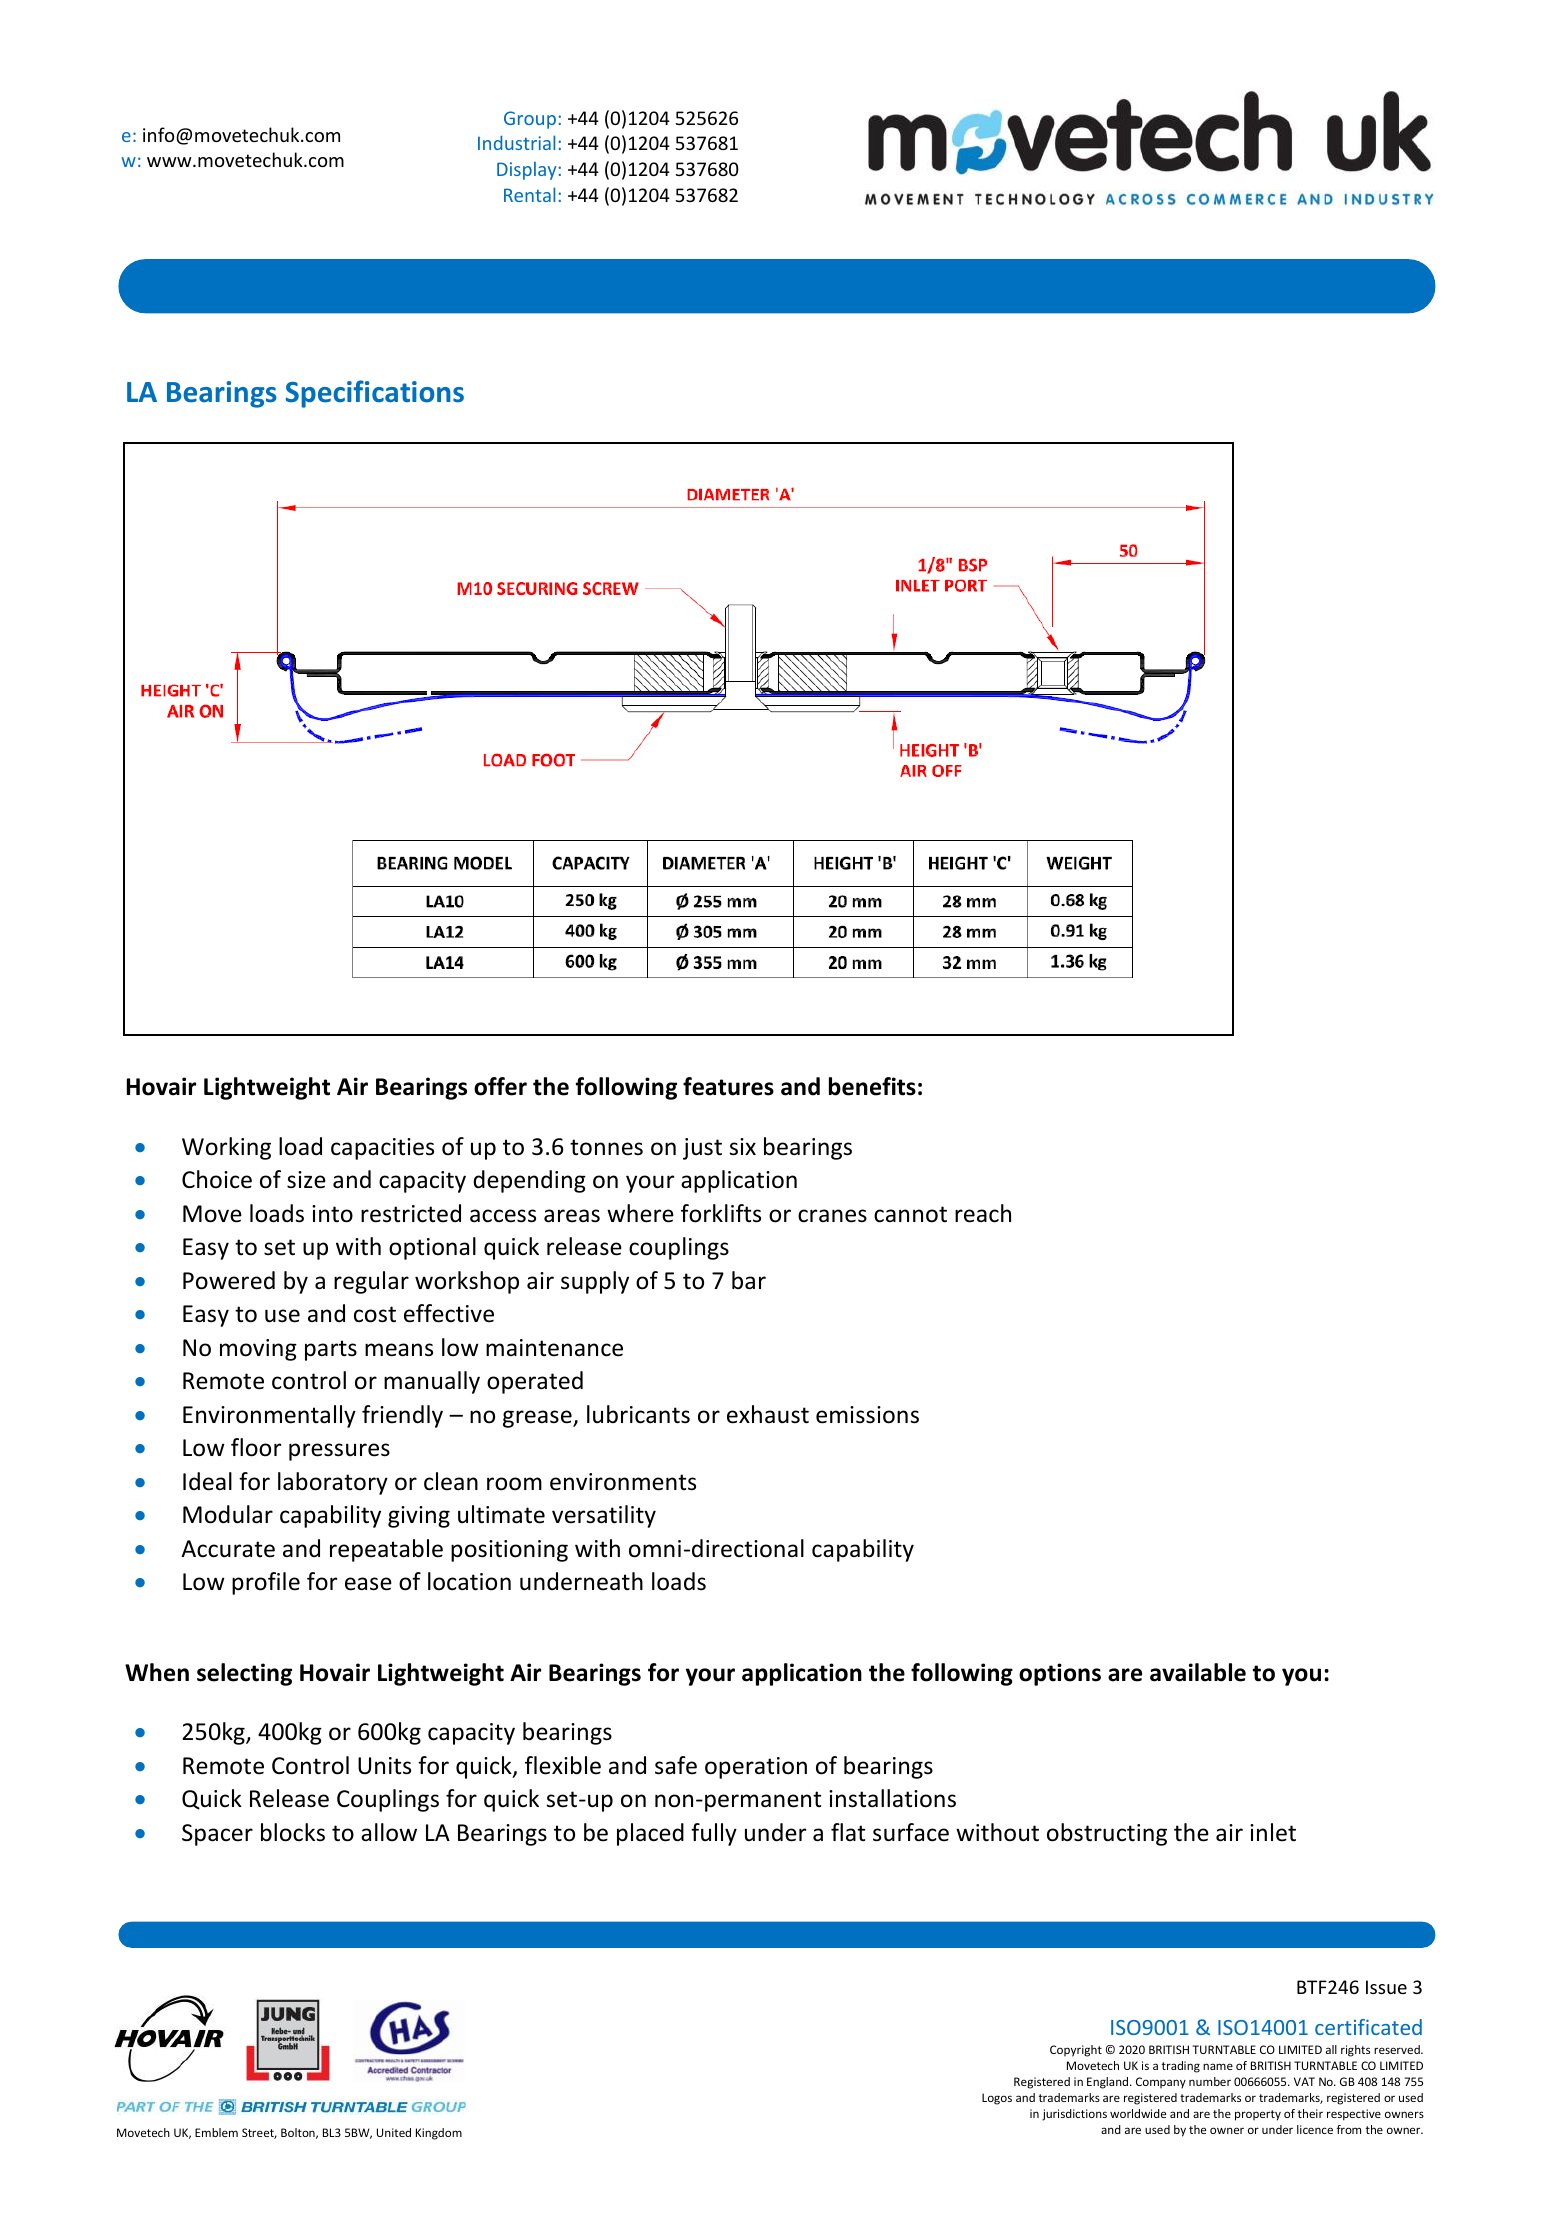 The image size is (1565, 2213). Describe the element at coordinates (997, 2099) in the screenshot. I see `Logos` at that location.
